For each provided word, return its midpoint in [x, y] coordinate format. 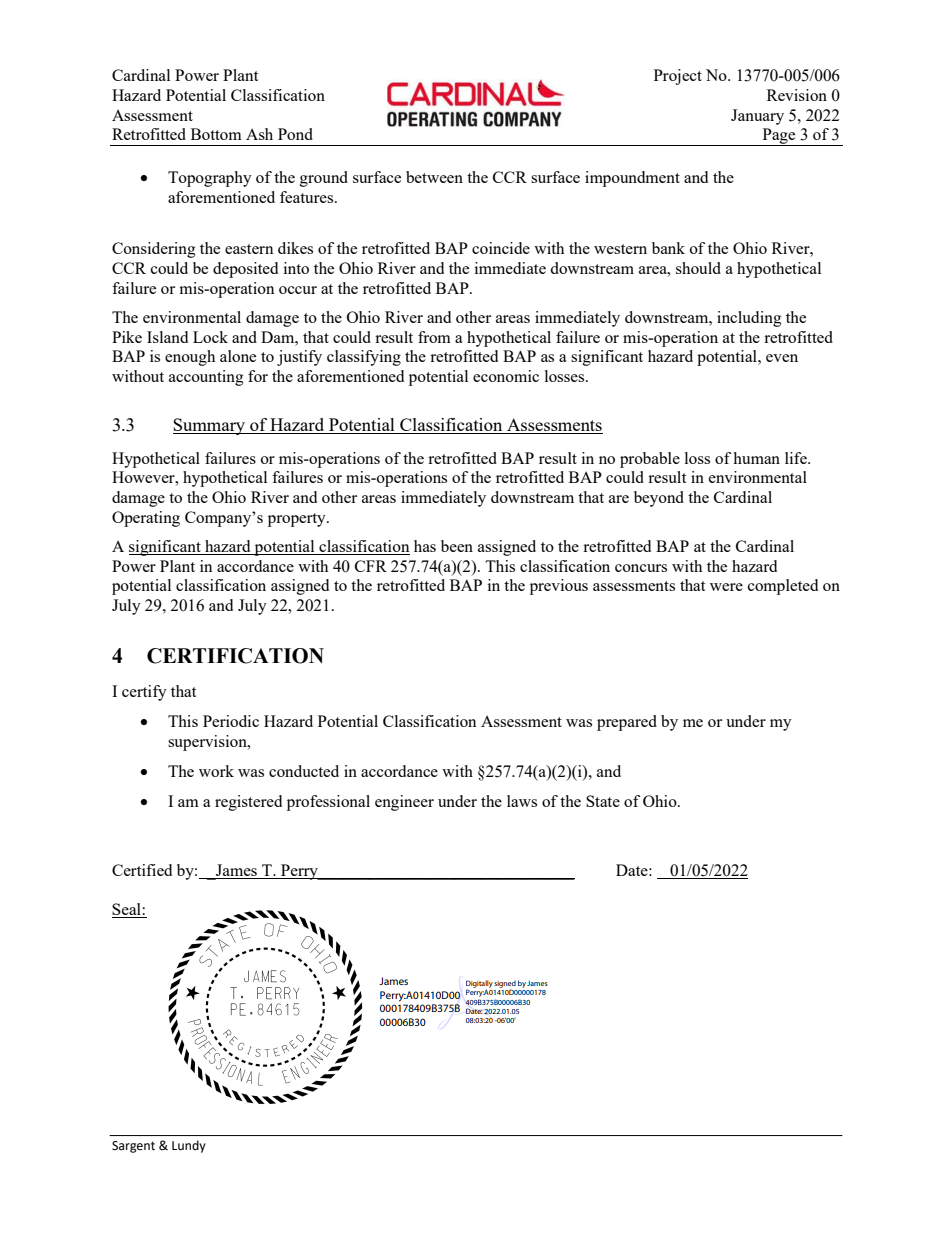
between [434, 177]
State [603, 801]
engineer [404, 803]
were [726, 587]
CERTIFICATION [235, 656]
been [457, 546]
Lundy [189, 1146]
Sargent [133, 1147]
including [749, 319]
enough [190, 358]
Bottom [216, 134]
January [757, 117]
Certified [142, 870]
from [434, 337]
